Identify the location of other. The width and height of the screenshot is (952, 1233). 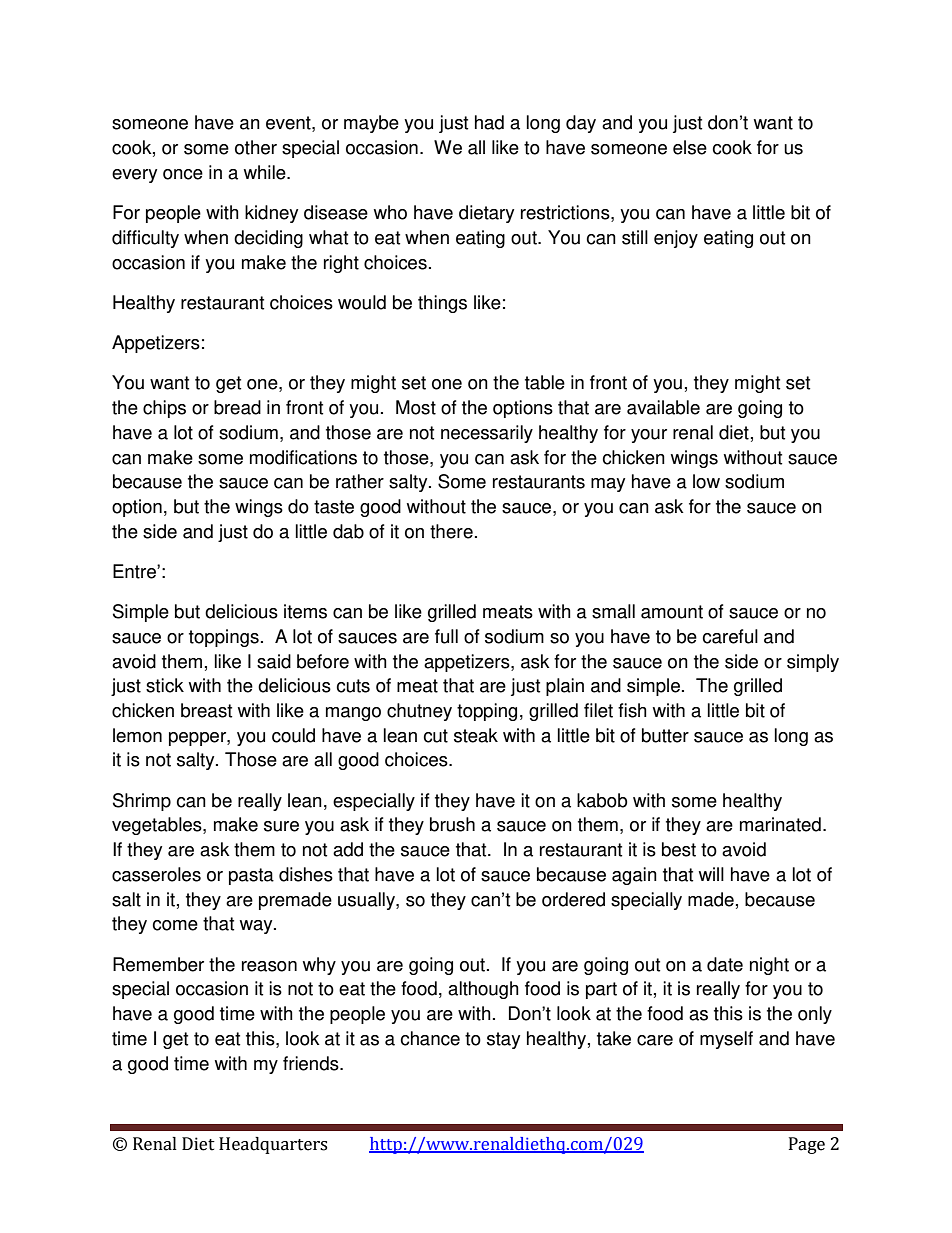
(256, 147).
